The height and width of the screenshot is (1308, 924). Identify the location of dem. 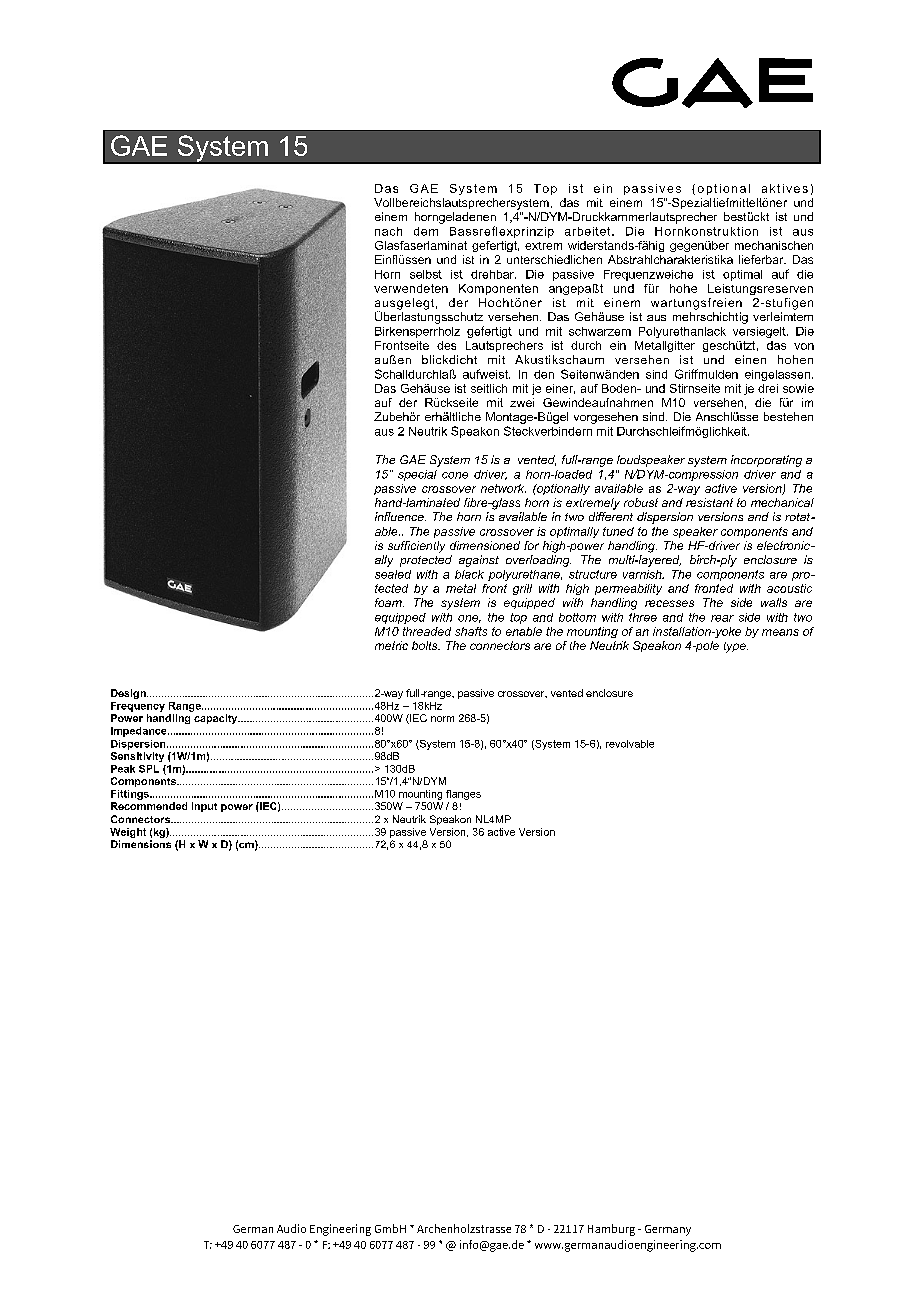
(426, 231).
